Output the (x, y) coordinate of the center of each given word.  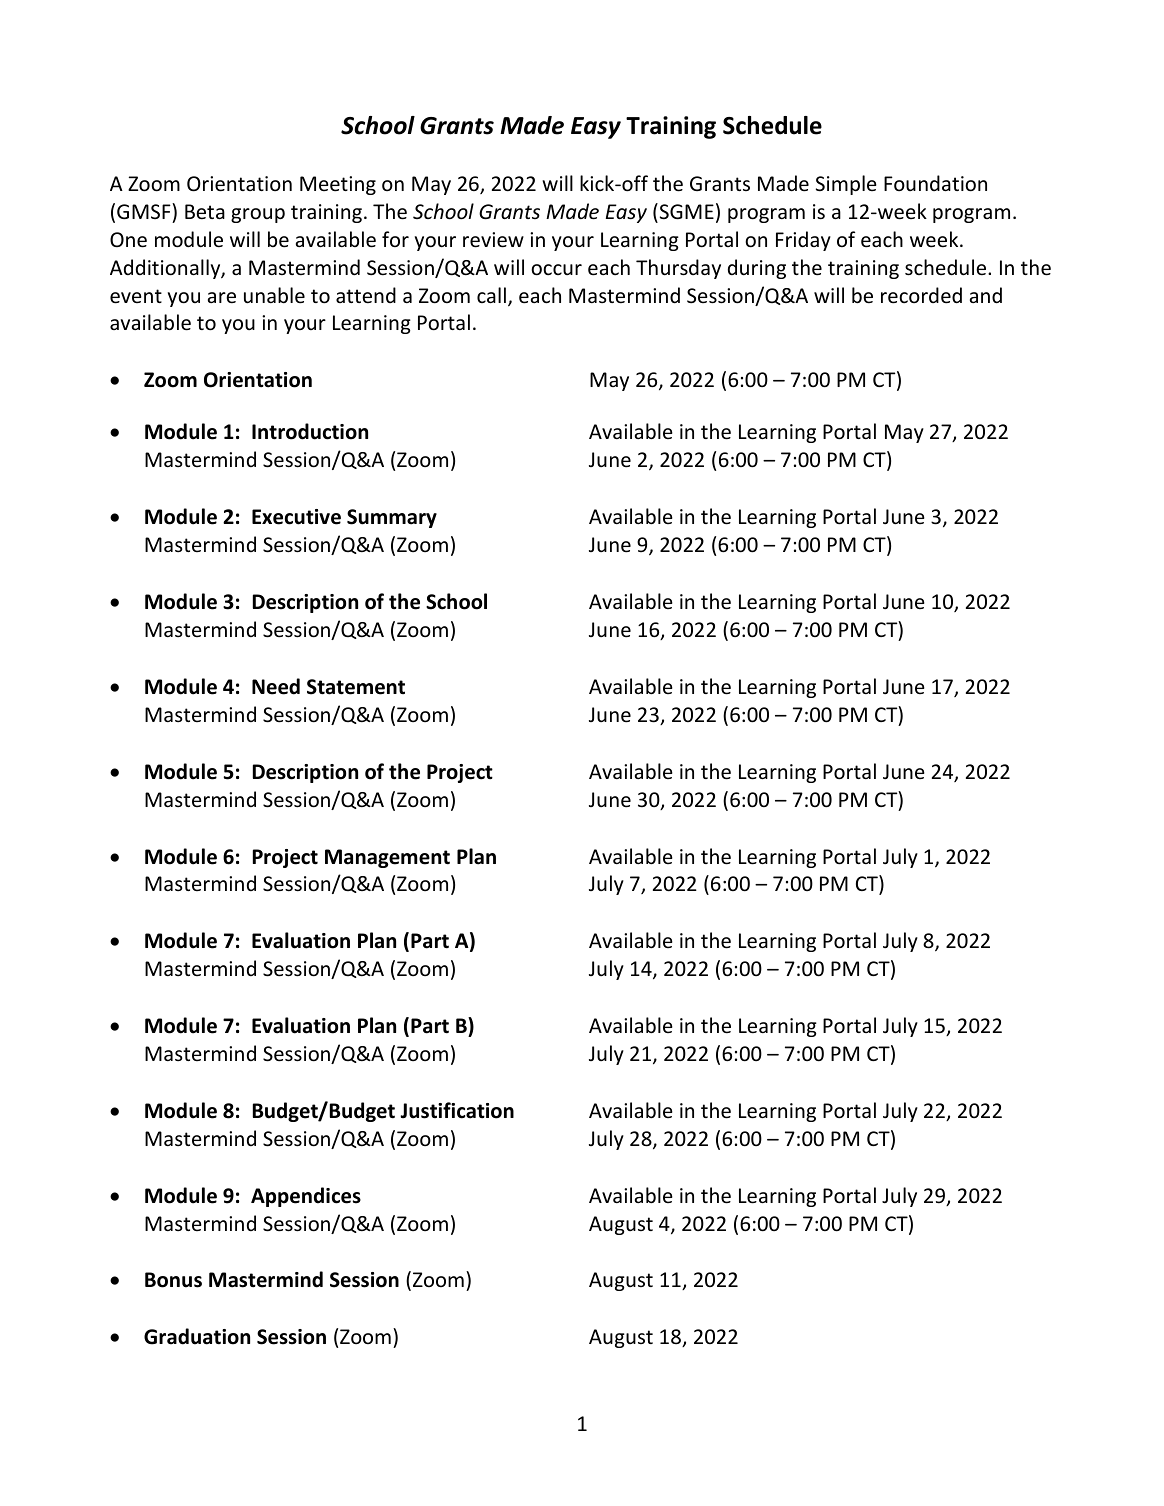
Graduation (197, 1336)
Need (276, 686)
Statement (356, 687)
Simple (846, 185)
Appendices (306, 1197)
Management (387, 858)
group (258, 215)
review (493, 240)
